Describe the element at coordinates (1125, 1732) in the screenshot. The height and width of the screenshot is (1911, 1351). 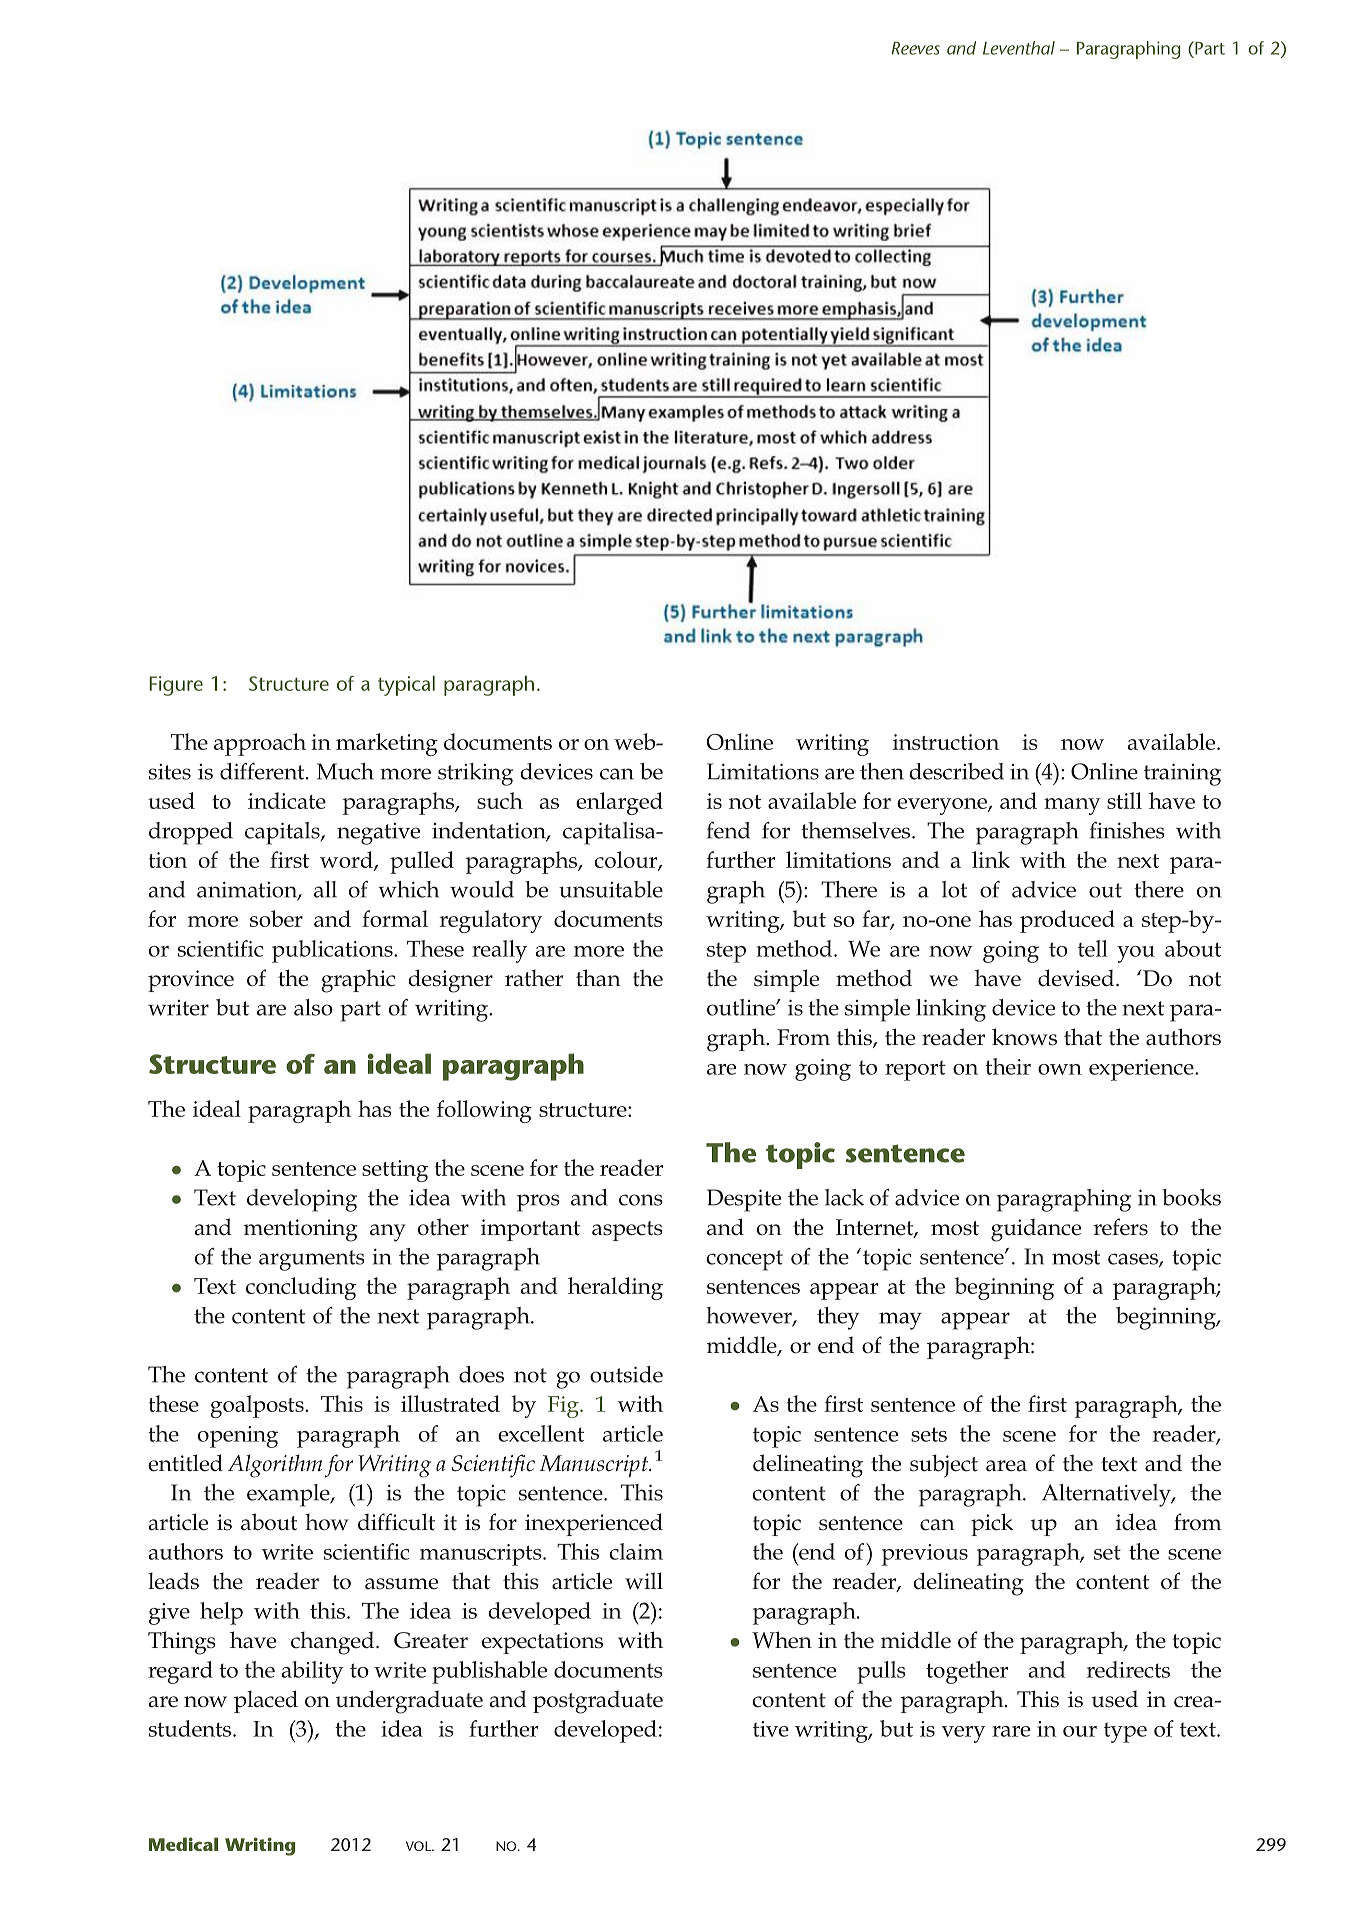
I see `type` at that location.
